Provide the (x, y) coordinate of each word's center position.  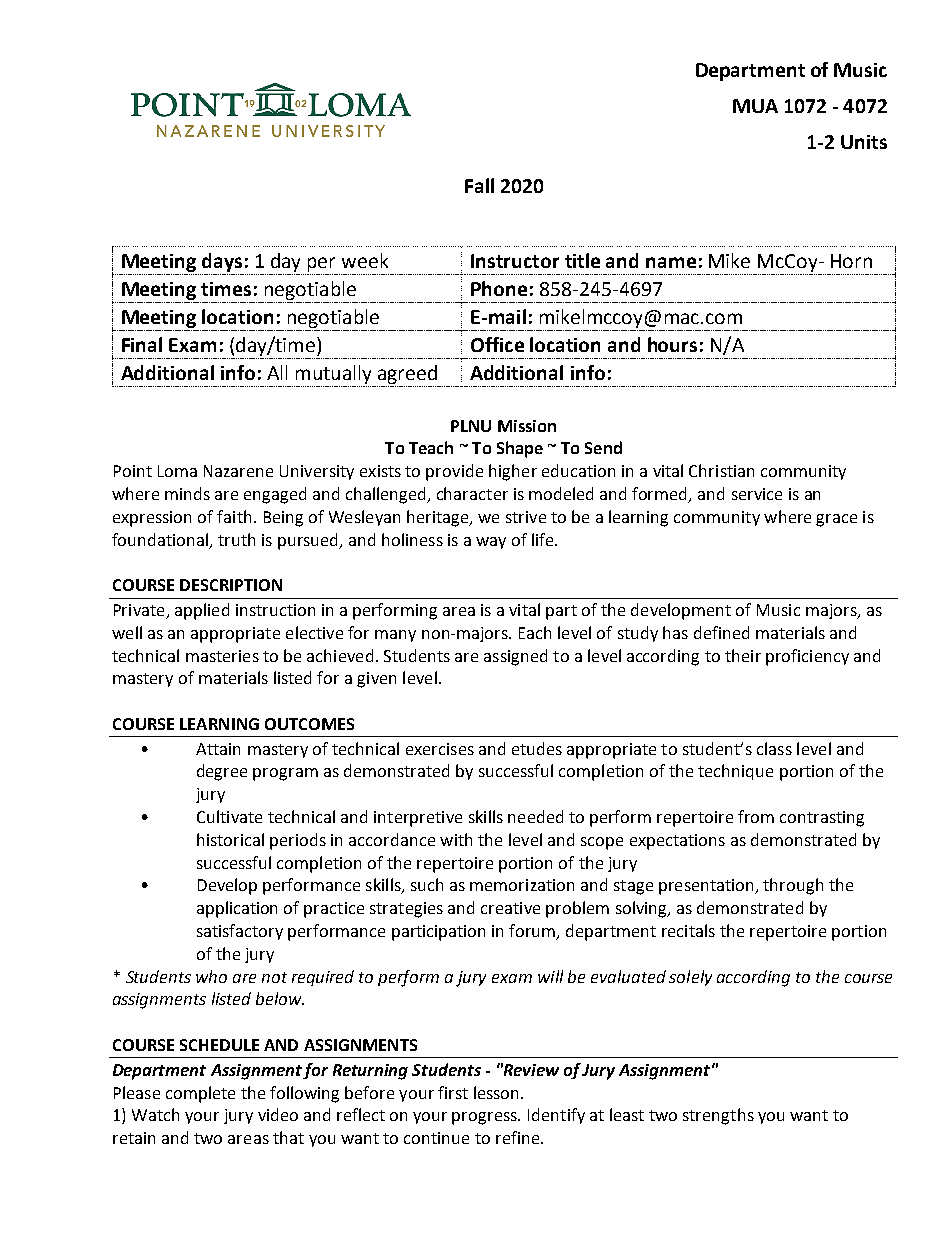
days (222, 262)
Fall (479, 185)
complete (200, 1094)
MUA (755, 106)
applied (202, 611)
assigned (515, 657)
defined (721, 632)
